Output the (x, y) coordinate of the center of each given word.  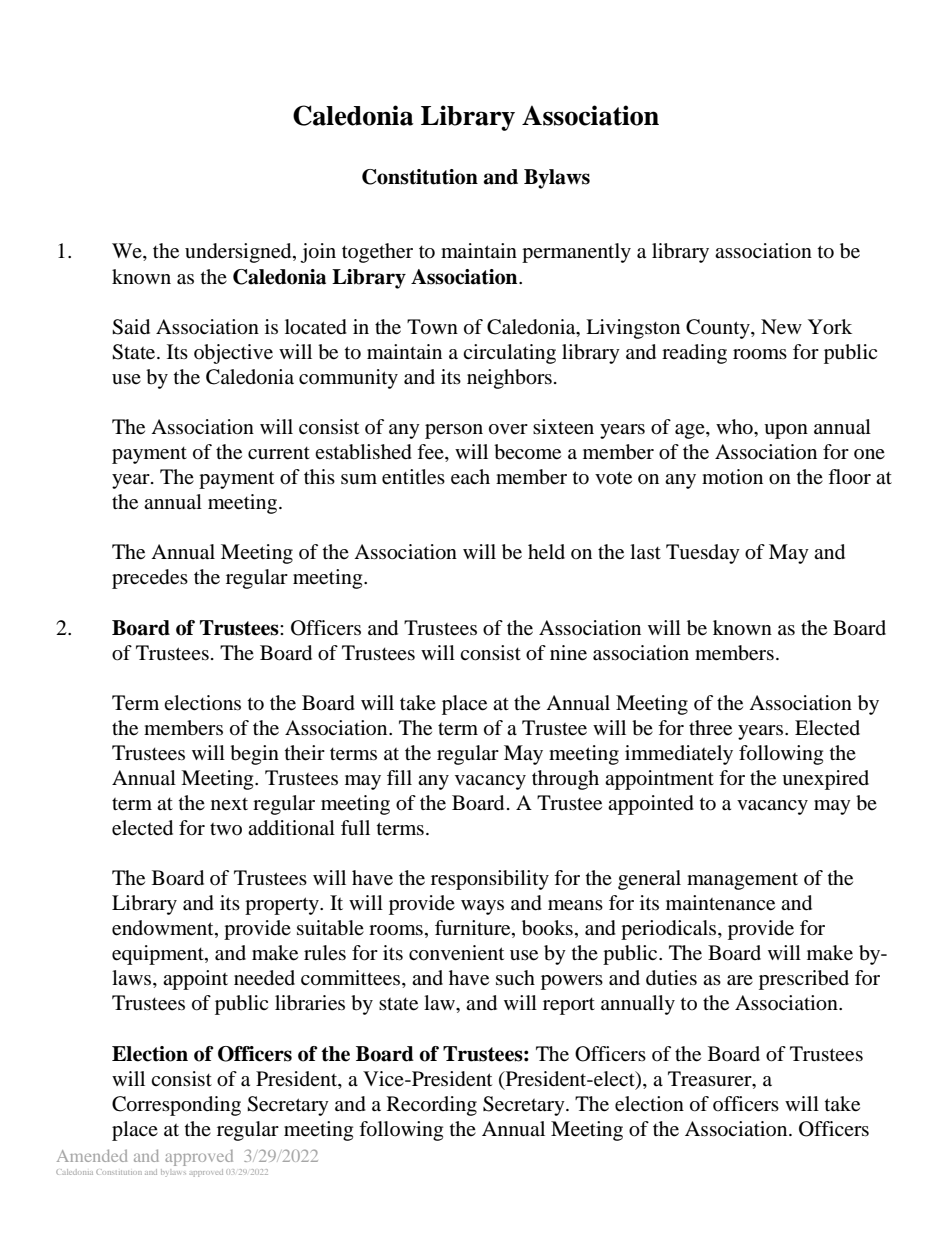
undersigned (239, 253)
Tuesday (703, 554)
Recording (432, 1106)
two (226, 829)
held (546, 552)
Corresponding (176, 1106)
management (742, 881)
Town (432, 327)
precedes (150, 579)
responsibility (490, 880)
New (781, 327)
